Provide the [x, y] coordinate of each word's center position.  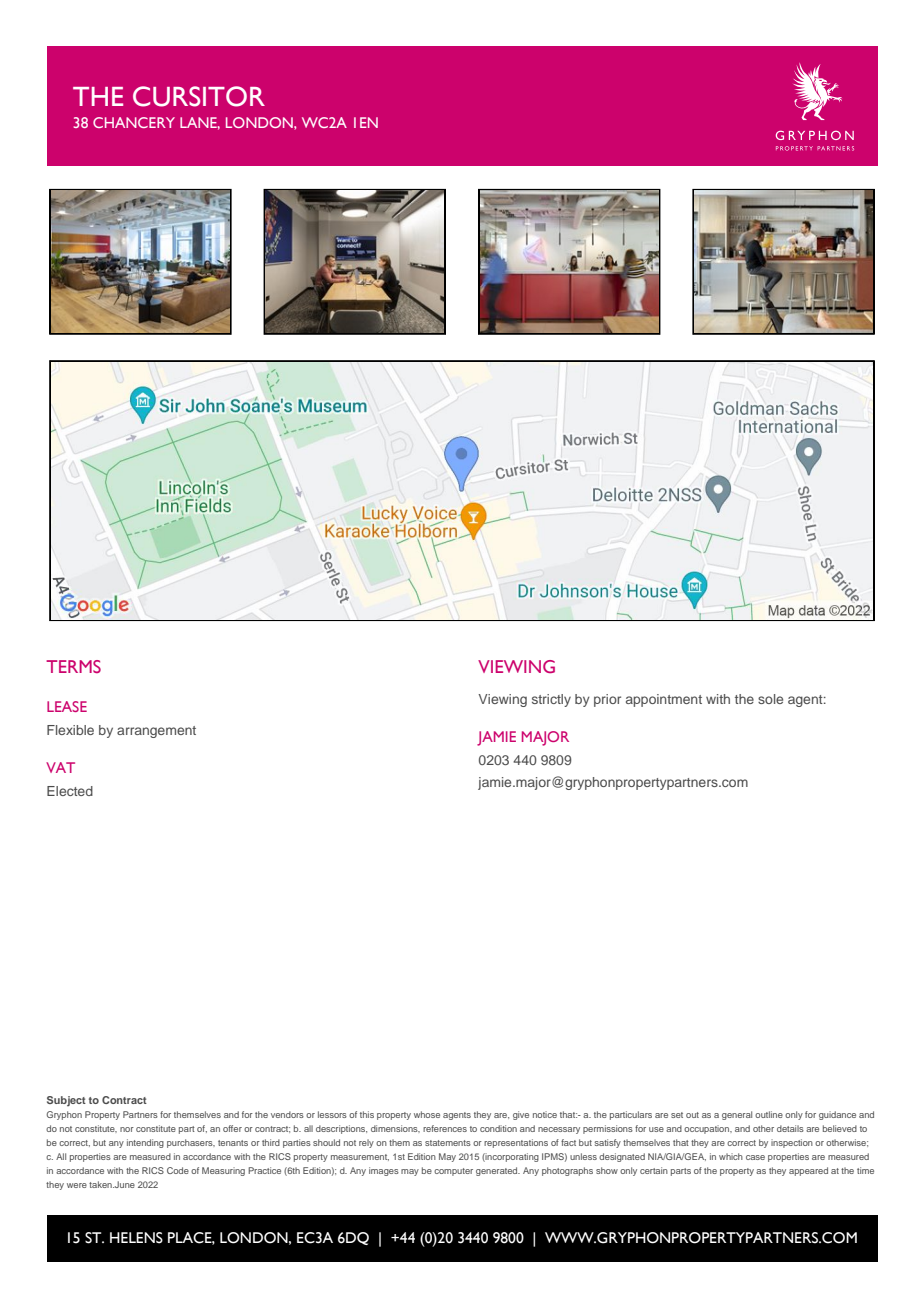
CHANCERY [134, 122]
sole [770, 699]
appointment [664, 700]
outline [769, 1114]
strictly [551, 700]
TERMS [73, 666]
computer [453, 1172]
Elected [70, 791]
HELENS [136, 1238]
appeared [808, 1171]
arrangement [156, 732]
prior [607, 700]
